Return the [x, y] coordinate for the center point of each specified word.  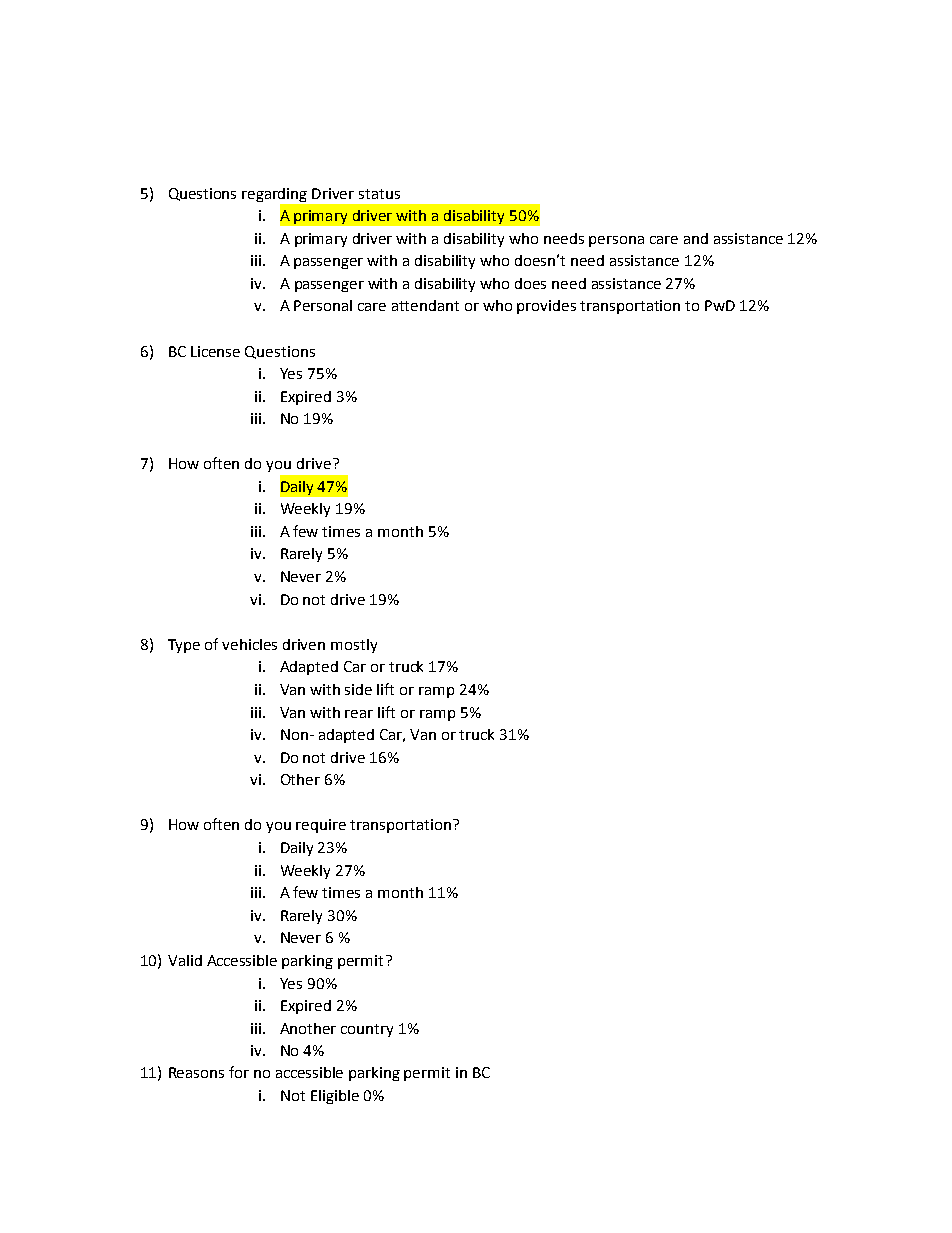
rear [359, 714]
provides [546, 307]
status [379, 194]
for [239, 1072]
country [367, 1030]
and [696, 238]
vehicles [249, 644]
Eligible [335, 1097]
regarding [274, 195]
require [321, 826]
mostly [354, 646]
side [358, 689]
